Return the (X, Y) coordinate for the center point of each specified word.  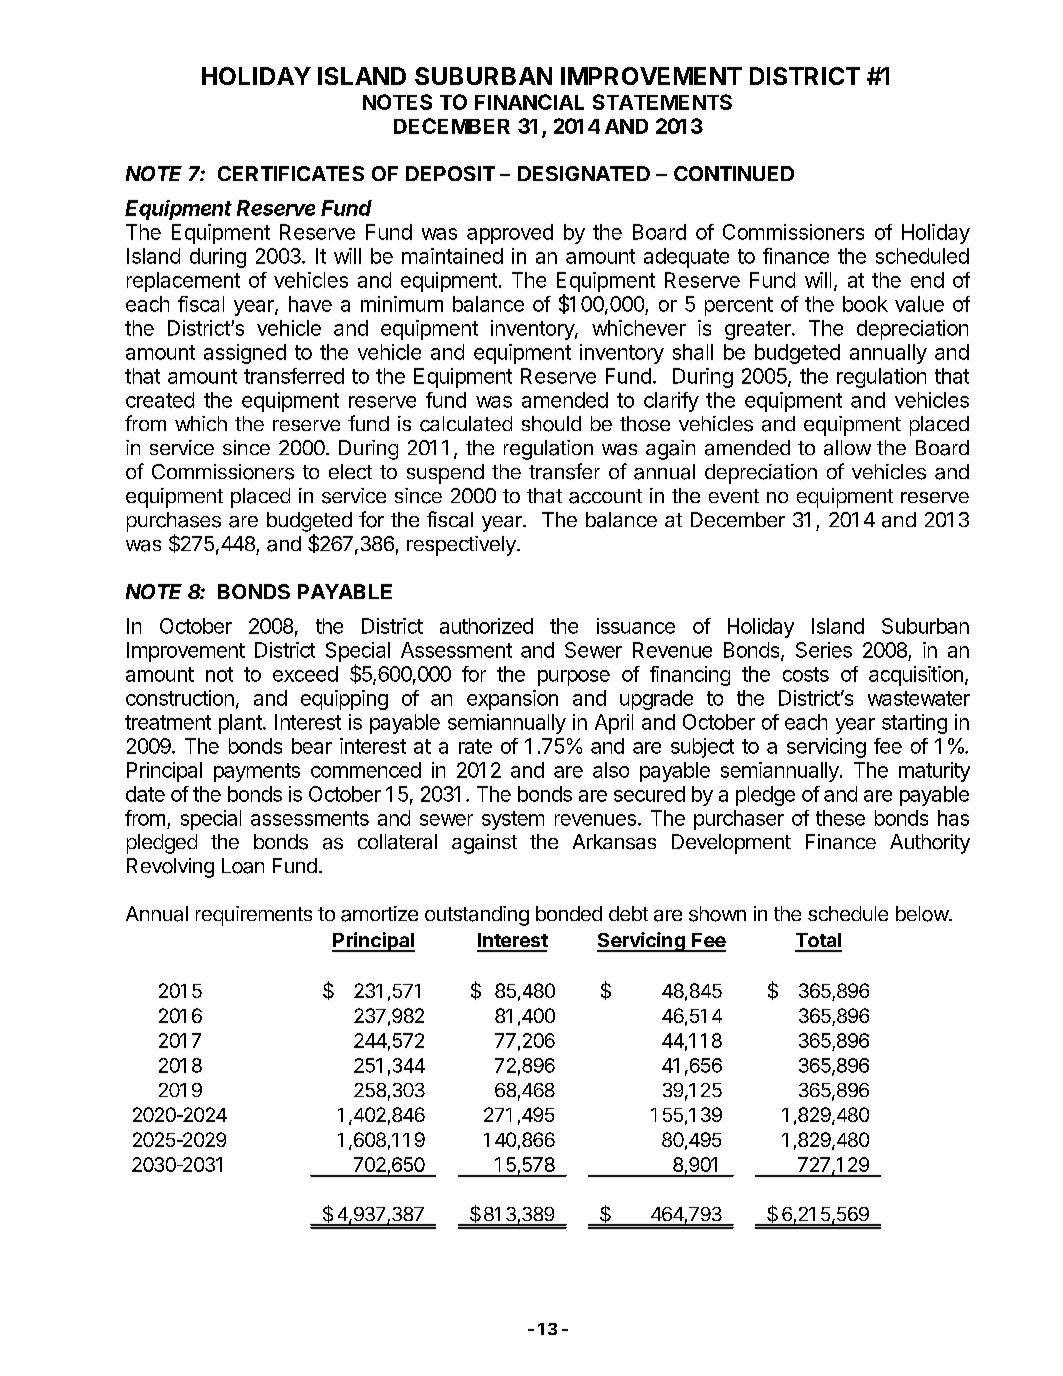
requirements (254, 916)
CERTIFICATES (291, 173)
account (605, 496)
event (734, 496)
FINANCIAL (529, 102)
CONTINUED (734, 173)
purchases (174, 522)
